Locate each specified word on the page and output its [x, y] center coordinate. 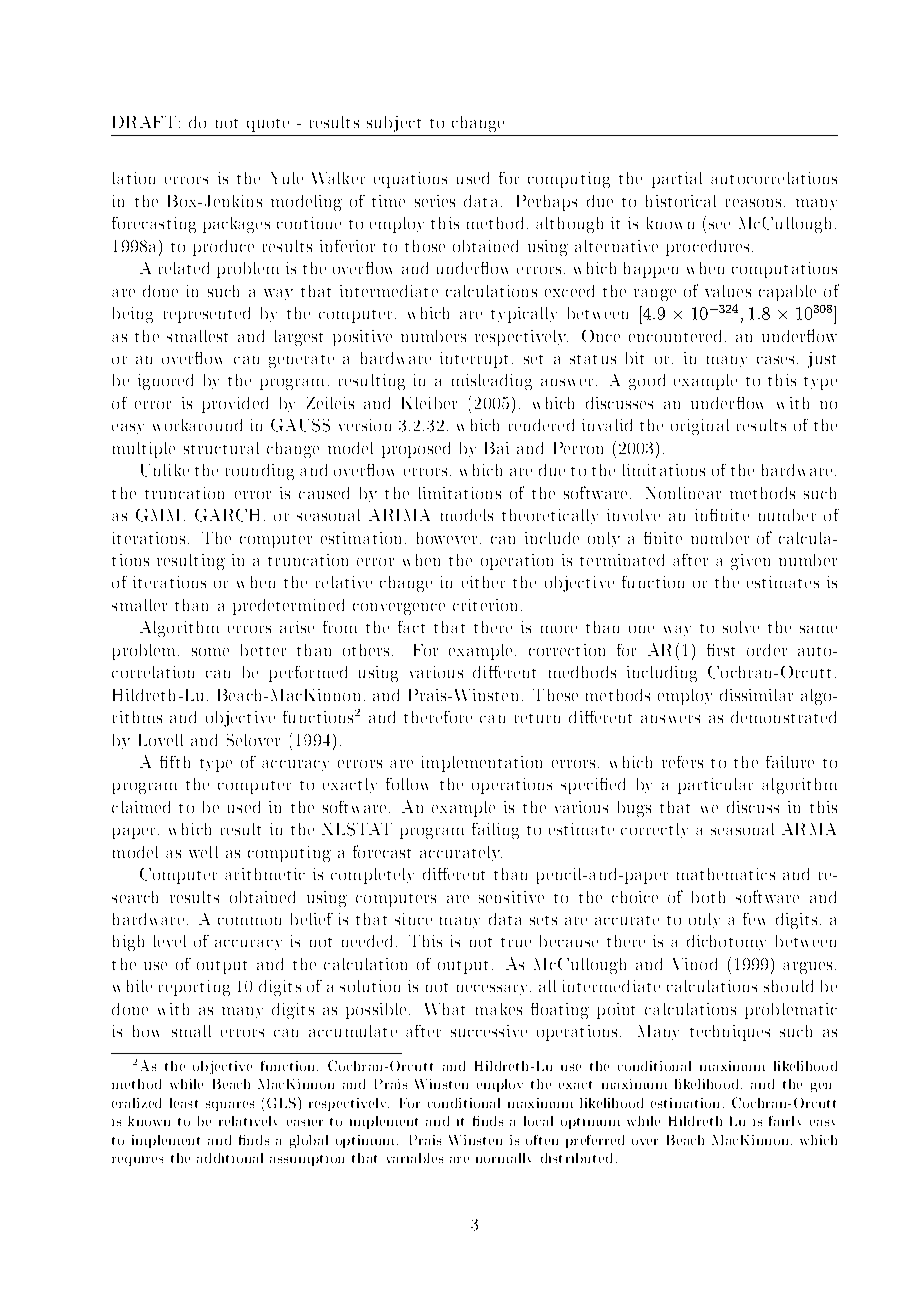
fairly [785, 1121]
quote [268, 125]
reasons [753, 203]
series [435, 201]
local [538, 1121]
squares [230, 1106]
